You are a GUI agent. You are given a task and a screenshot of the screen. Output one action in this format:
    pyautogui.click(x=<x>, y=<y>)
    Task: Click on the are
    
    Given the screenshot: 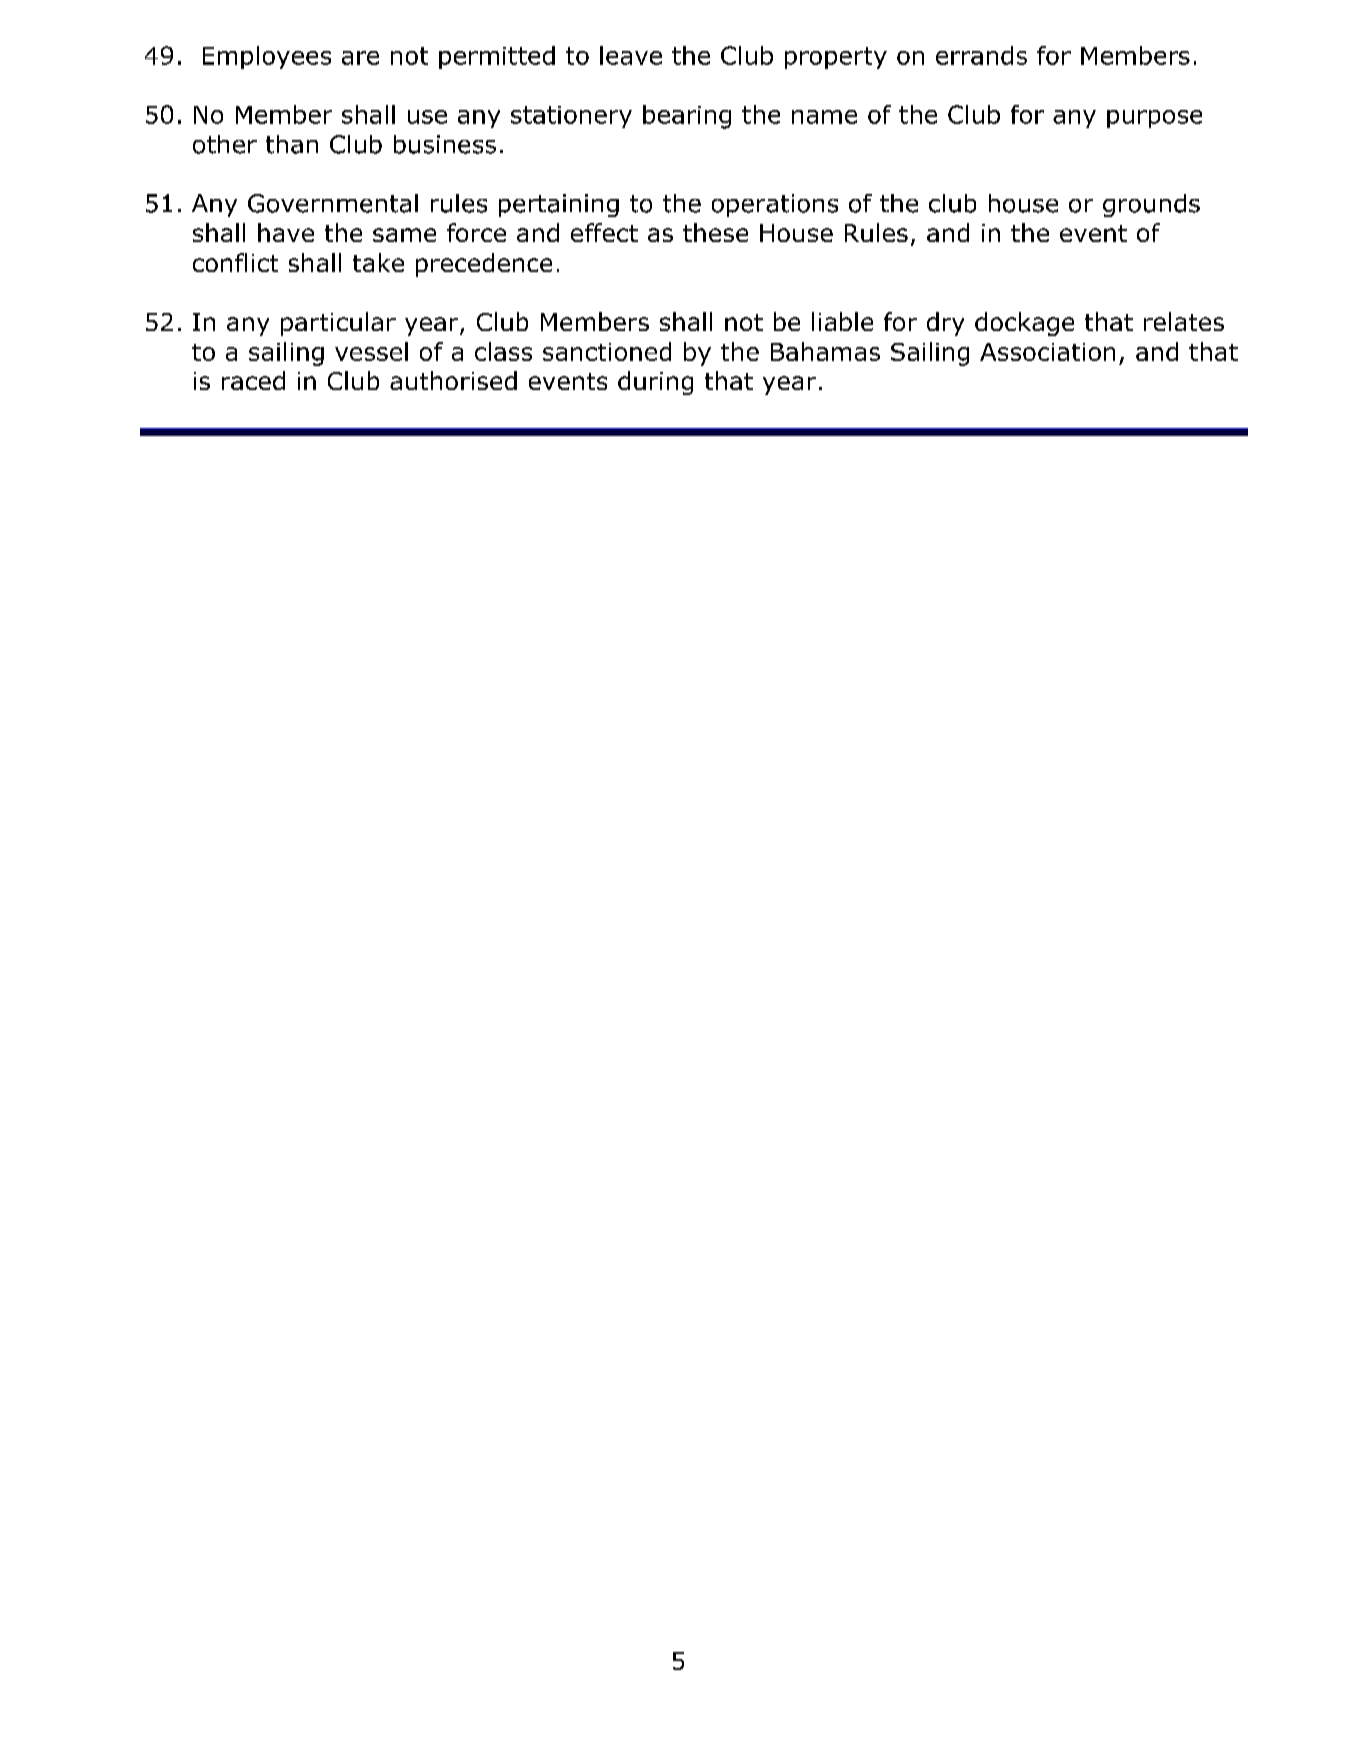 What is the action you would take?
    pyautogui.click(x=360, y=58)
